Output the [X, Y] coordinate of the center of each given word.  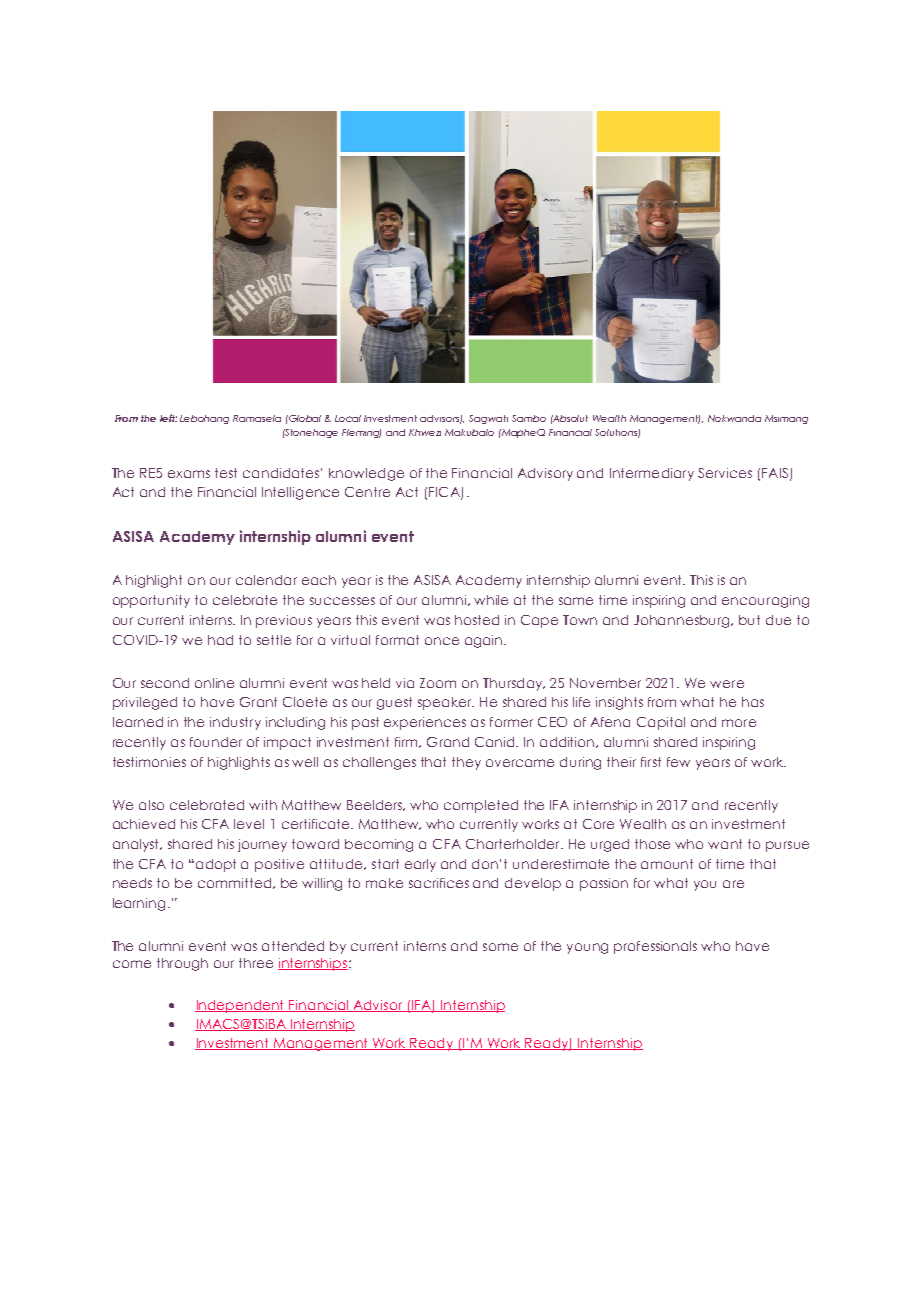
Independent [241, 1006]
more [739, 723]
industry [235, 723]
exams [189, 474]
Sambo [529, 418]
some [500, 947]
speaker [446, 703]
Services [725, 473]
